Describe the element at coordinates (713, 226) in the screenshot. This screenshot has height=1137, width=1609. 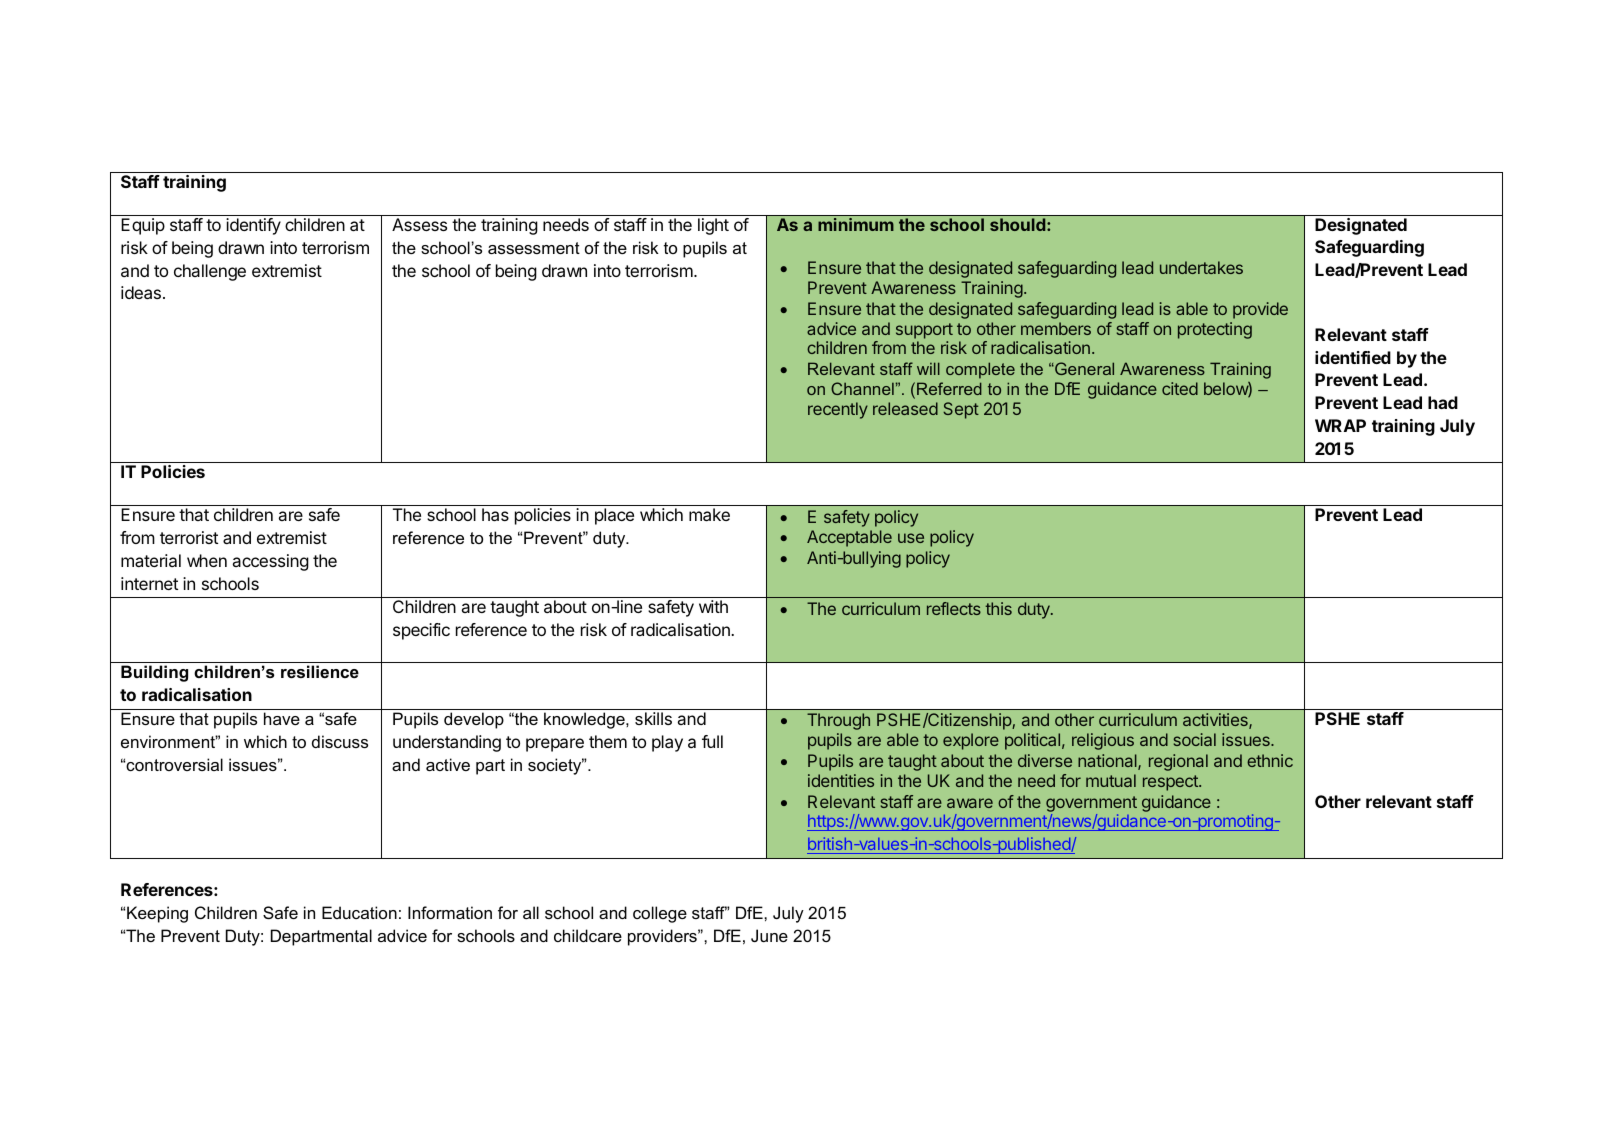
I see `light` at that location.
